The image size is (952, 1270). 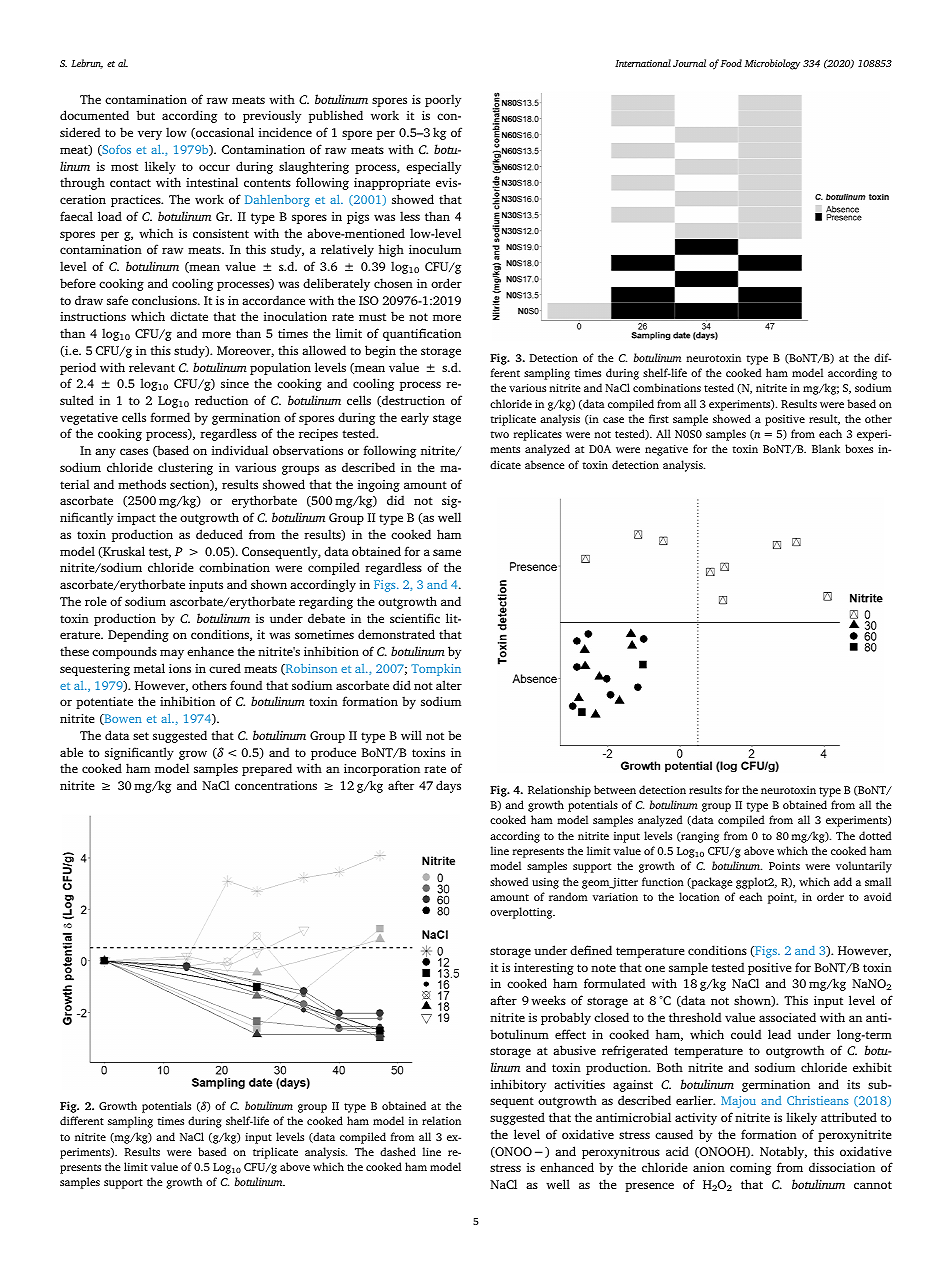 I want to click on very, so click(x=150, y=135).
